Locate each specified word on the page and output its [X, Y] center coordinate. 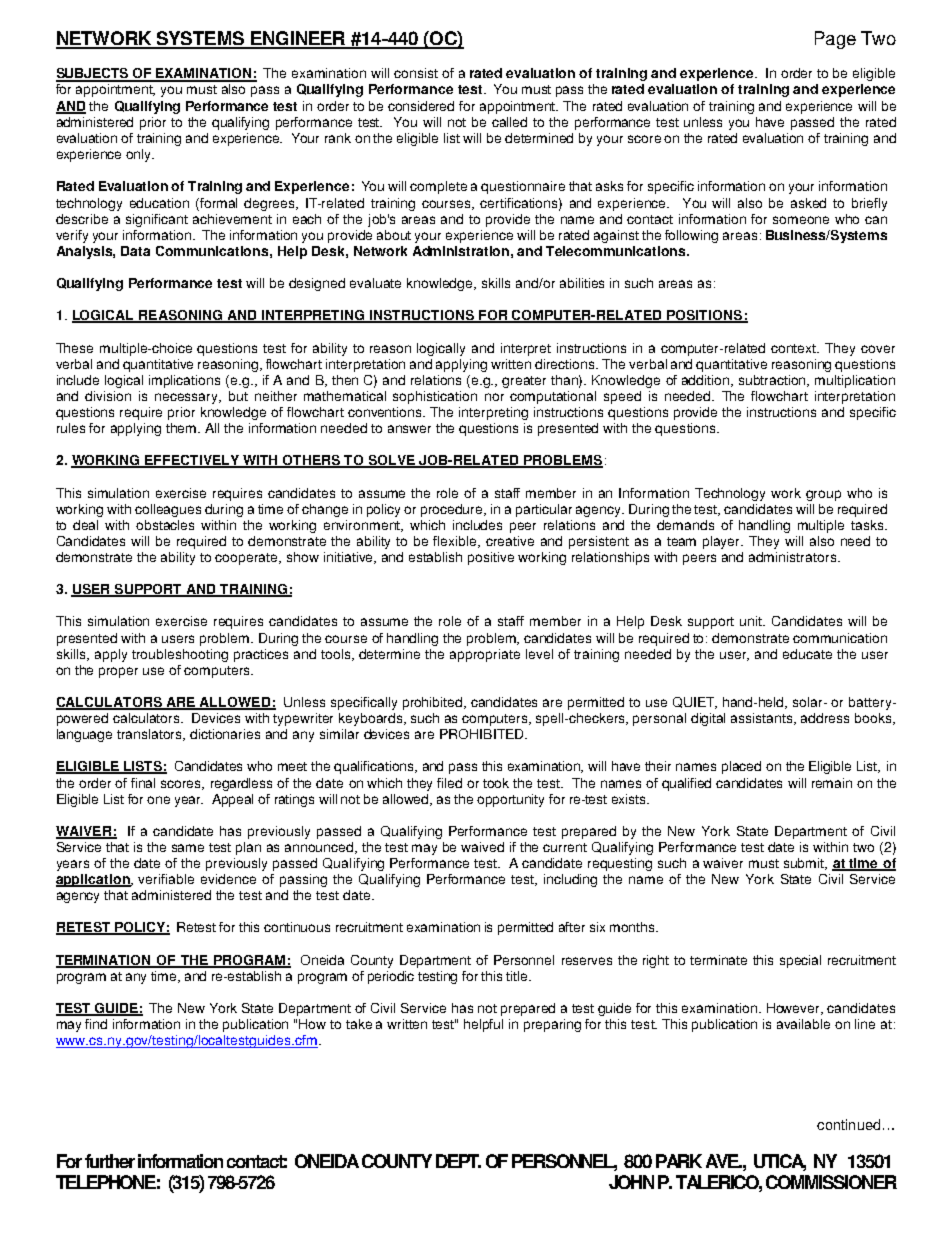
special [800, 961]
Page [835, 40]
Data [135, 251]
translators [151, 735]
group [823, 495]
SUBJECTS [93, 74]
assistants [763, 719]
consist [416, 73]
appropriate [485, 655]
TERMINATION [104, 961]
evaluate [375, 283]
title [518, 976]
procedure [453, 510]
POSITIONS [705, 316]
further [110, 1161]
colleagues [168, 510]
